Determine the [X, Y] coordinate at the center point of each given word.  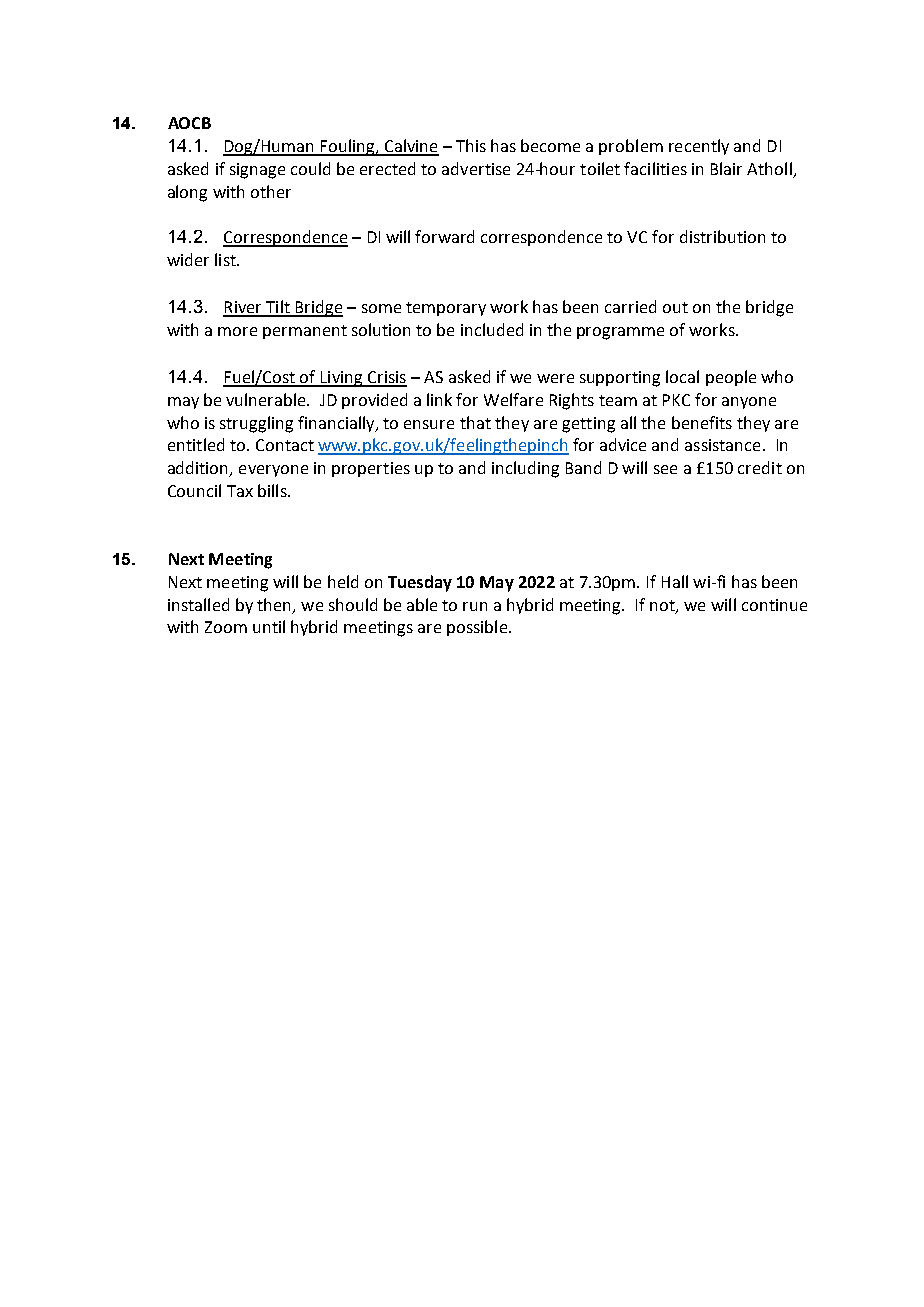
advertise [476, 168]
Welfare [513, 399]
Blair [726, 168]
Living [342, 379]
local [682, 376]
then [275, 605]
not [663, 606]
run [475, 606]
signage [257, 171]
